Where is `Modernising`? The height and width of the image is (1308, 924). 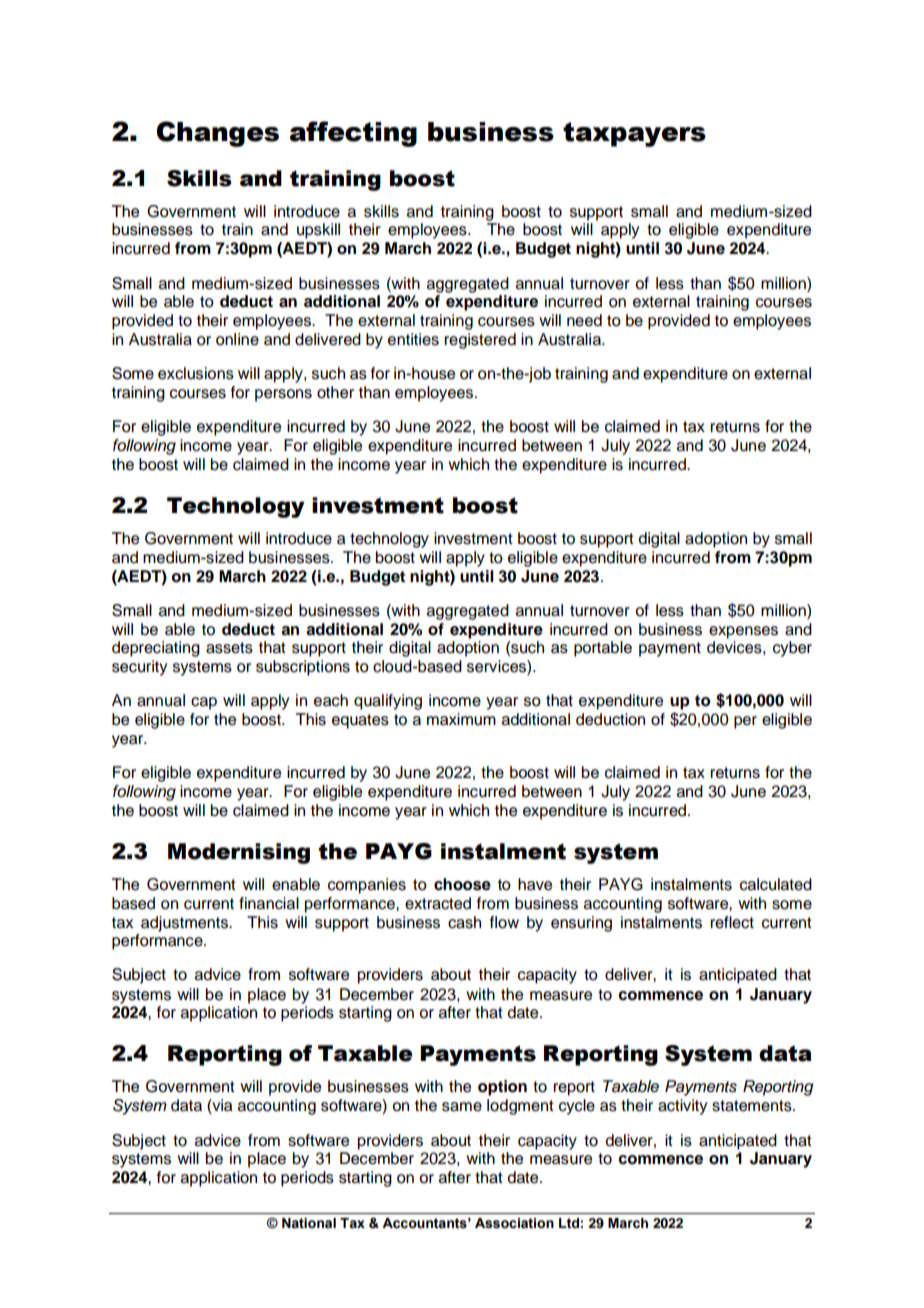 Modernising is located at coordinates (239, 853).
